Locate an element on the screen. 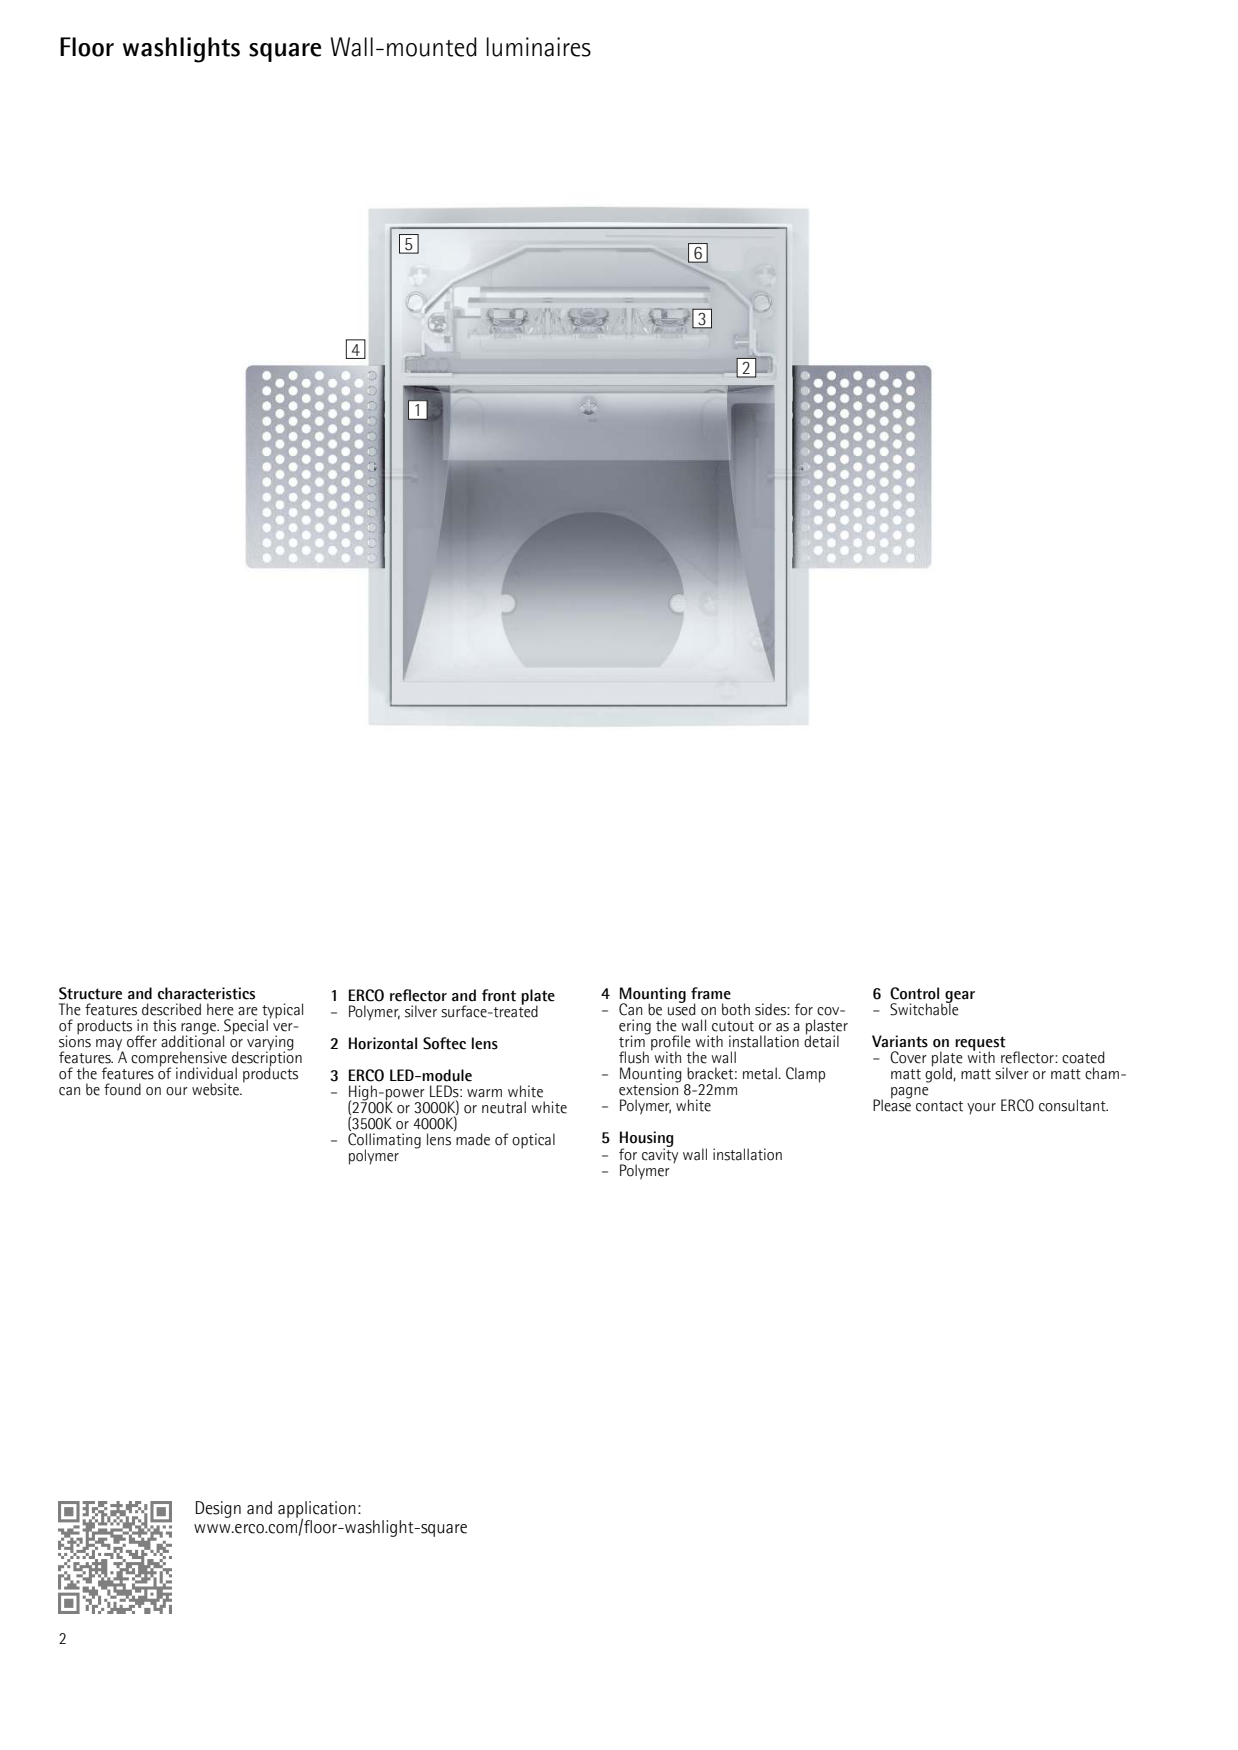 The height and width of the screenshot is (1750, 1238). here is located at coordinates (220, 1009).
